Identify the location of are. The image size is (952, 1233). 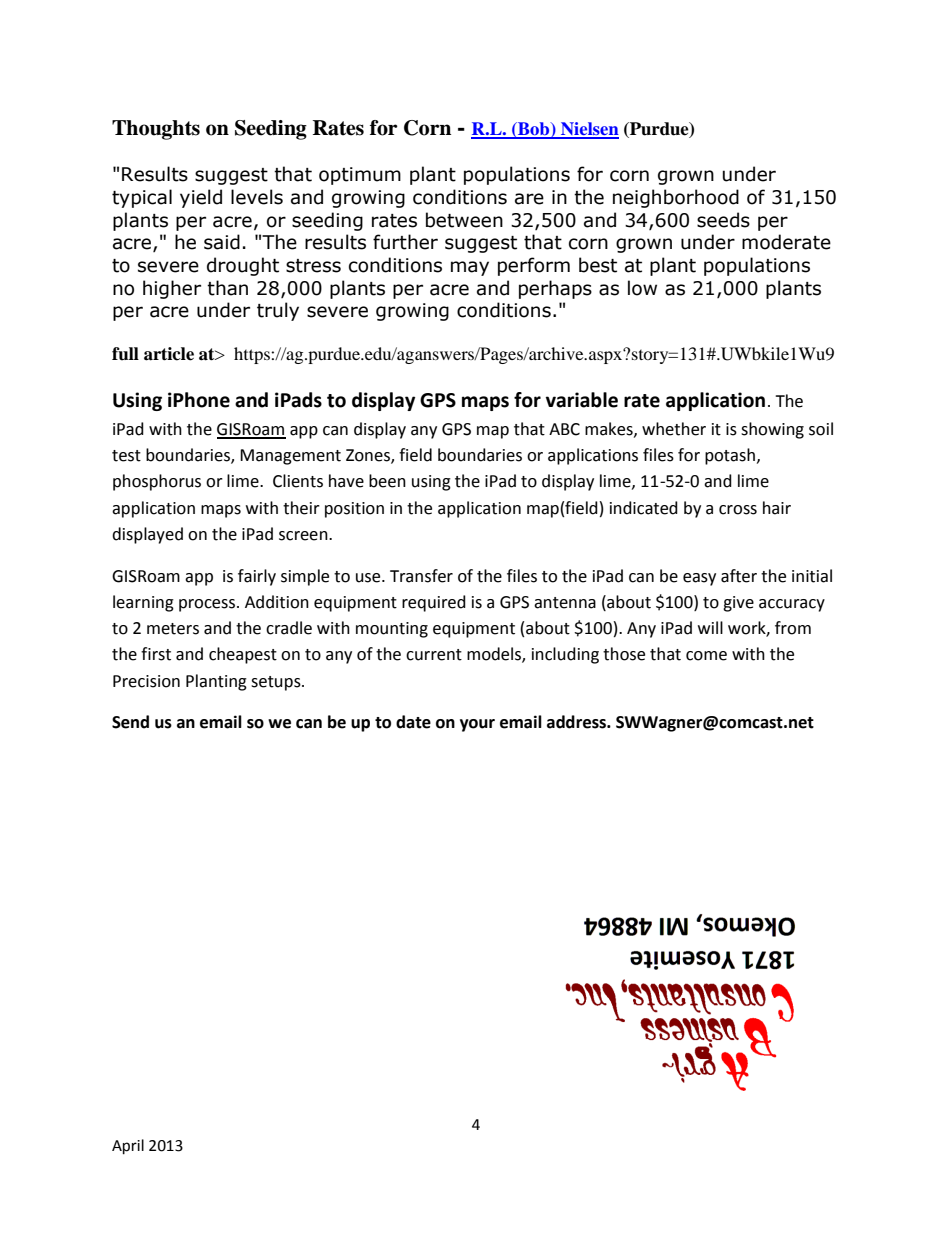
(529, 199).
